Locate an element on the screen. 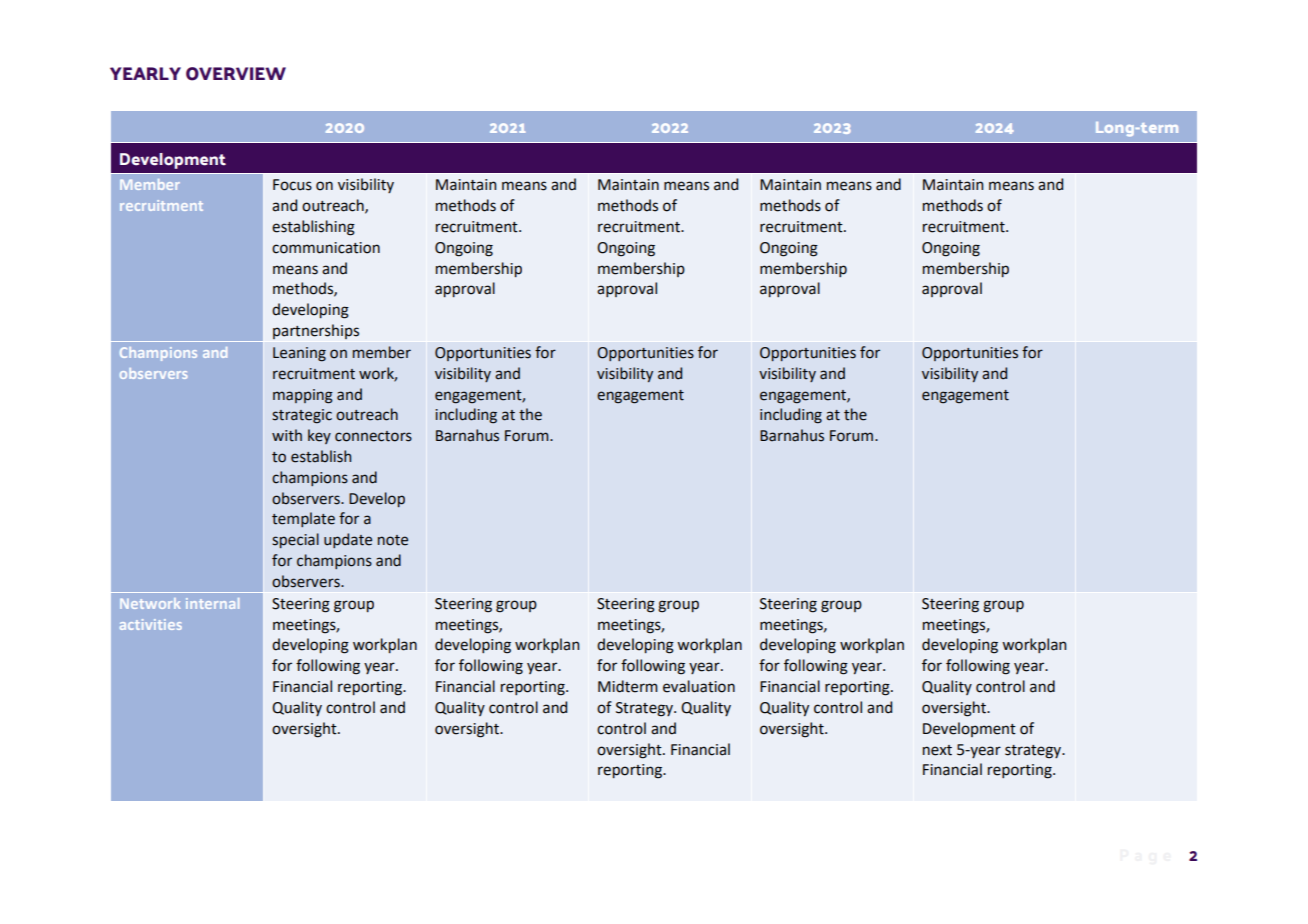  OVERVIEW is located at coordinates (236, 74).
